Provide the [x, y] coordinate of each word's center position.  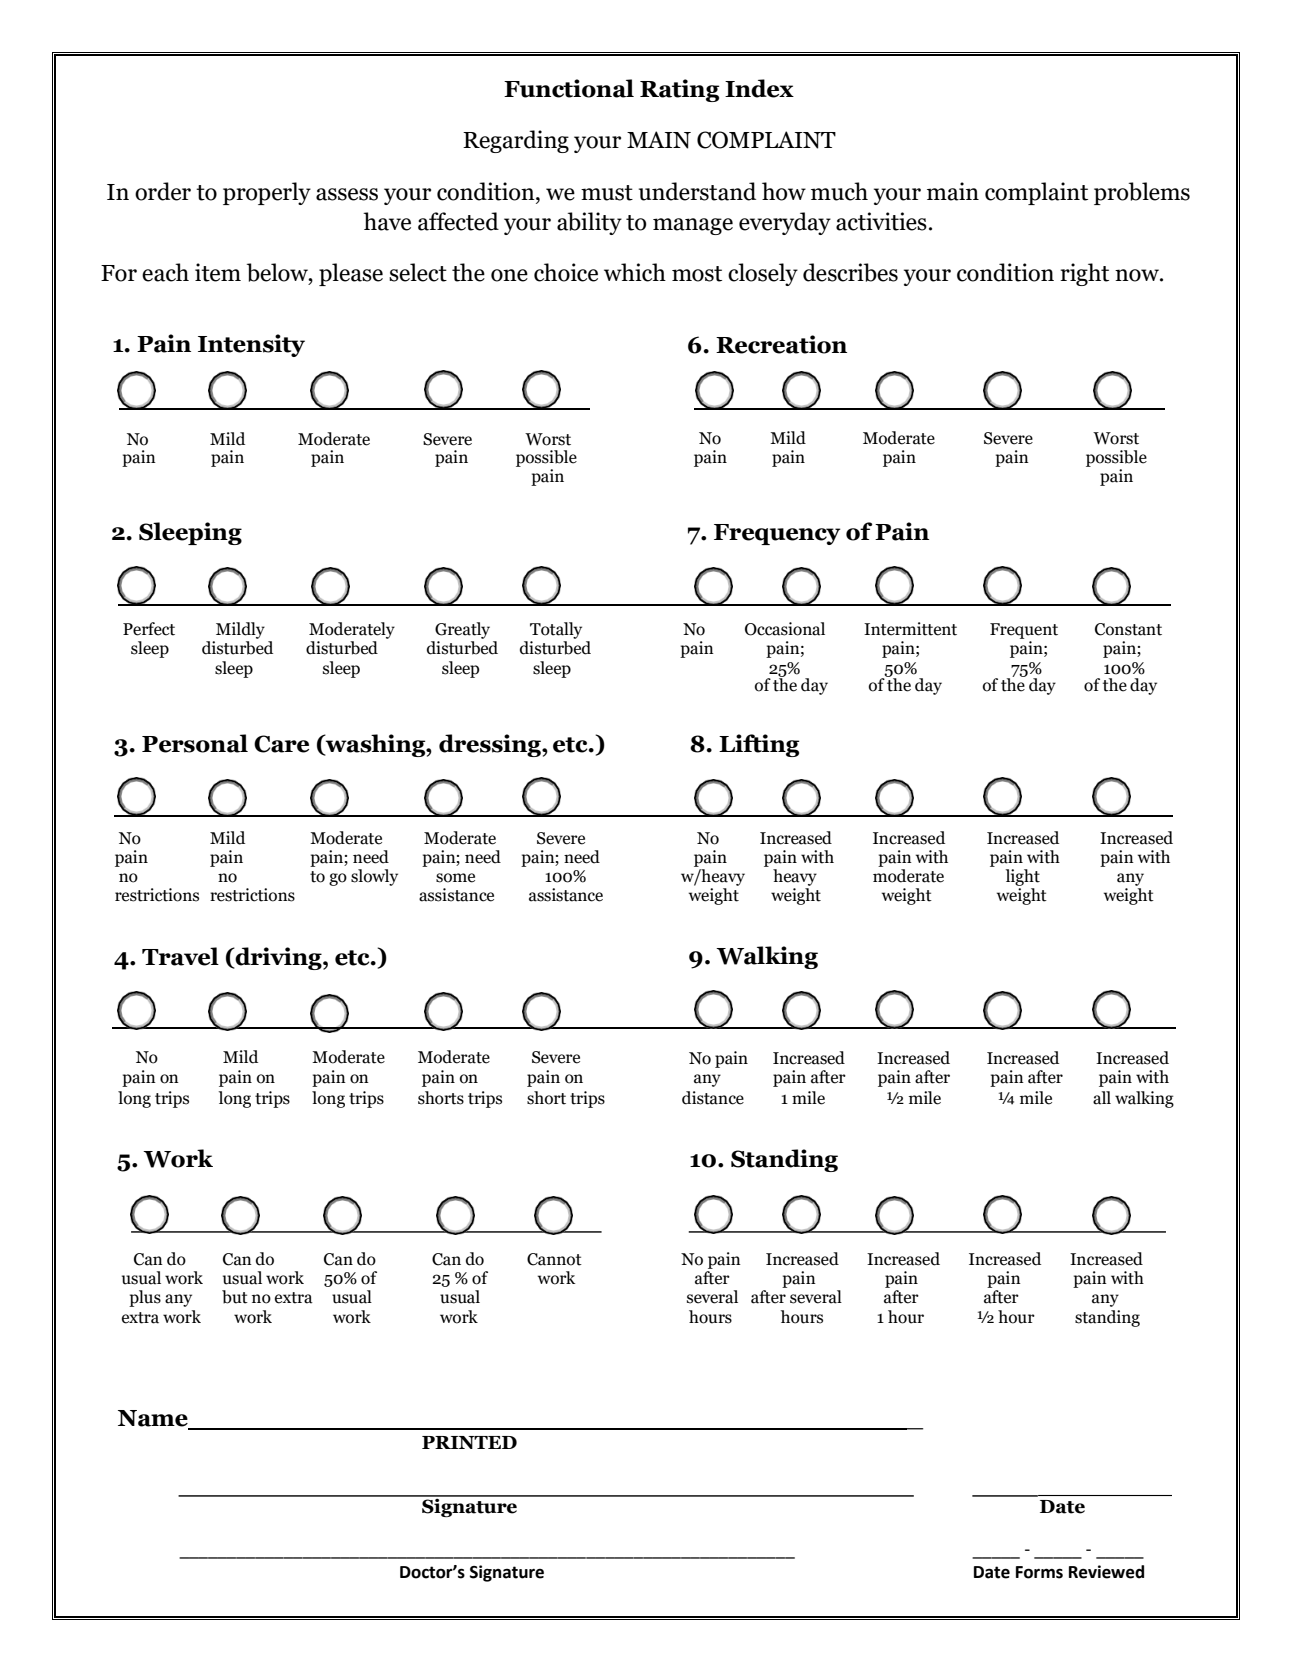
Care [281, 744]
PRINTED [469, 1442]
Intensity [251, 345]
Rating [679, 90]
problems [1142, 193]
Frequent [1024, 631]
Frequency [777, 534]
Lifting [759, 745]
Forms [1039, 1572]
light [1023, 877]
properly [267, 193]
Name [154, 1419]
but [235, 1297]
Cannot [554, 1259]
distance [713, 1098]
